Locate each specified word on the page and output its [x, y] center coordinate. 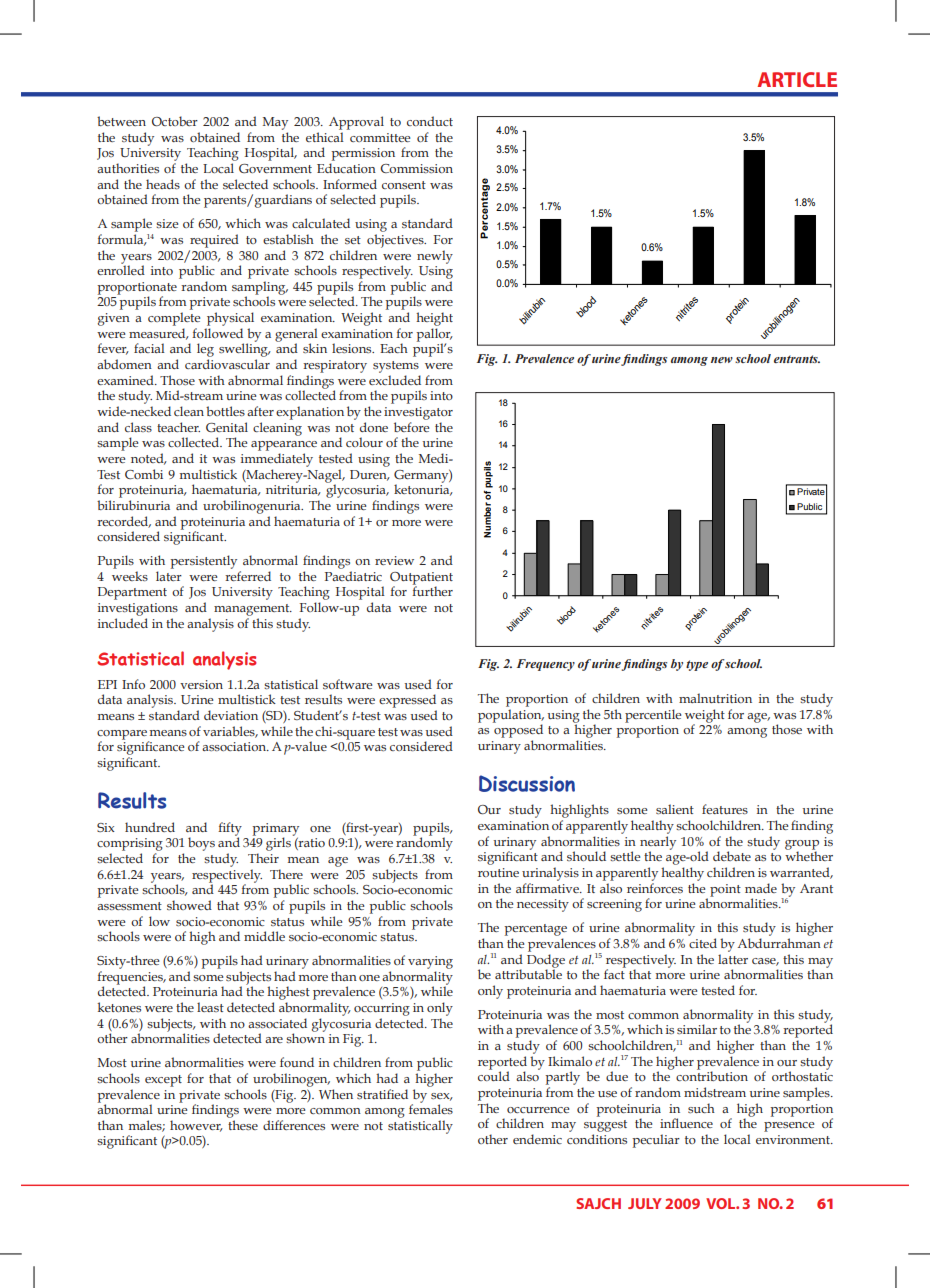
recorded [124, 522]
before [411, 427]
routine [498, 872]
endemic [537, 1139]
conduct [430, 121]
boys [201, 844]
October [175, 121]
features [725, 809]
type [697, 665]
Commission [416, 168]
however [196, 1126]
